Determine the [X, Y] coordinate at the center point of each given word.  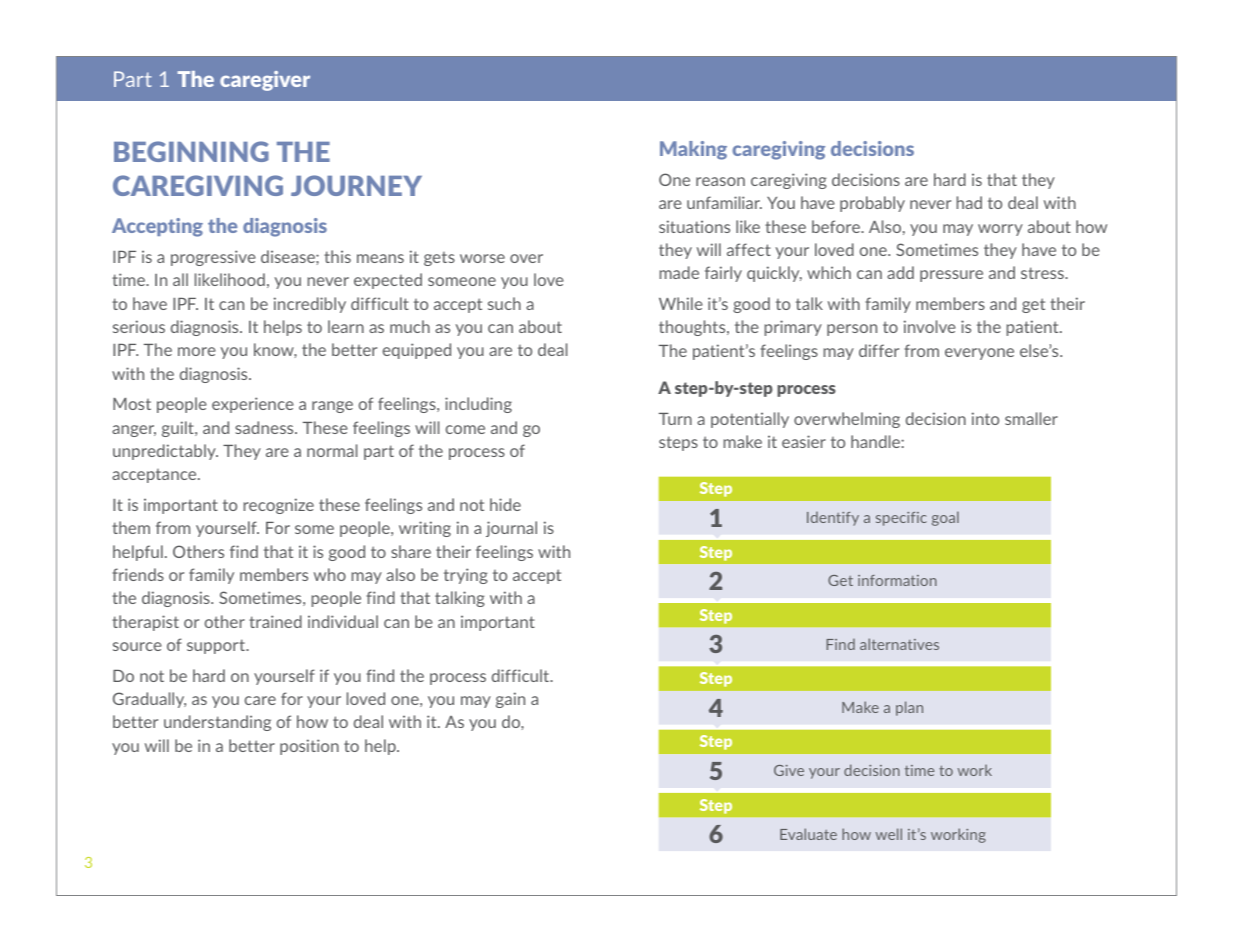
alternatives [899, 644]
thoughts [693, 328]
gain [510, 700]
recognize [279, 506]
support [217, 646]
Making [693, 150]
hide [505, 504]
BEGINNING [191, 151]
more [197, 351]
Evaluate [808, 834]
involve [930, 326]
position [309, 747]
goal [945, 518]
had [969, 202]
